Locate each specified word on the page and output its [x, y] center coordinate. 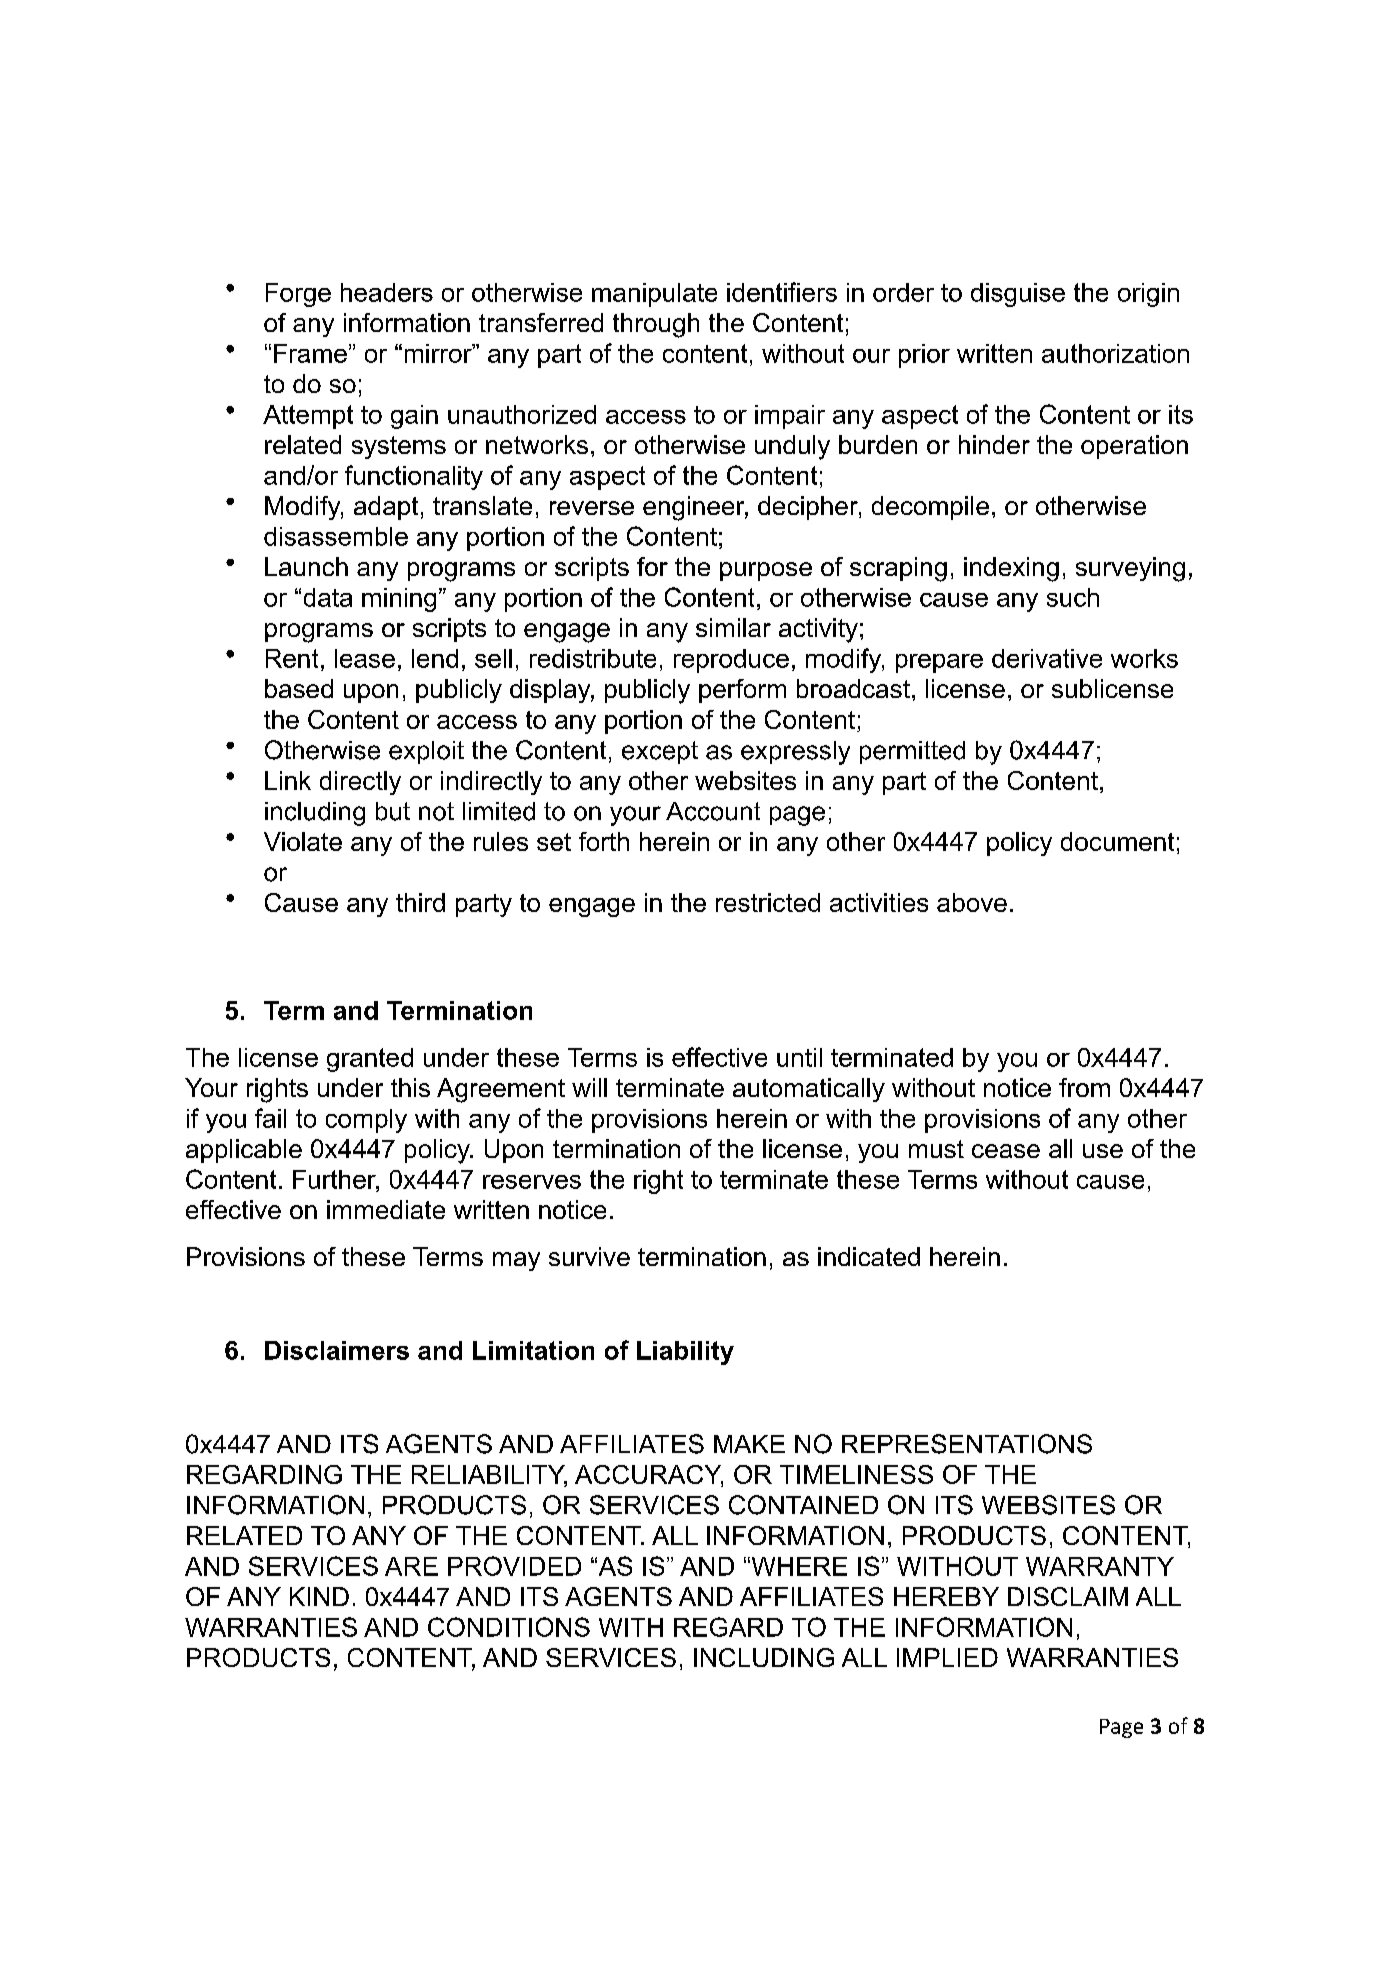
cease [1006, 1151]
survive [589, 1256]
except [660, 752]
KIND [319, 1596]
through [656, 325]
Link [288, 780]
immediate [386, 1209]
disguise [1018, 295]
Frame [310, 353]
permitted [912, 752]
